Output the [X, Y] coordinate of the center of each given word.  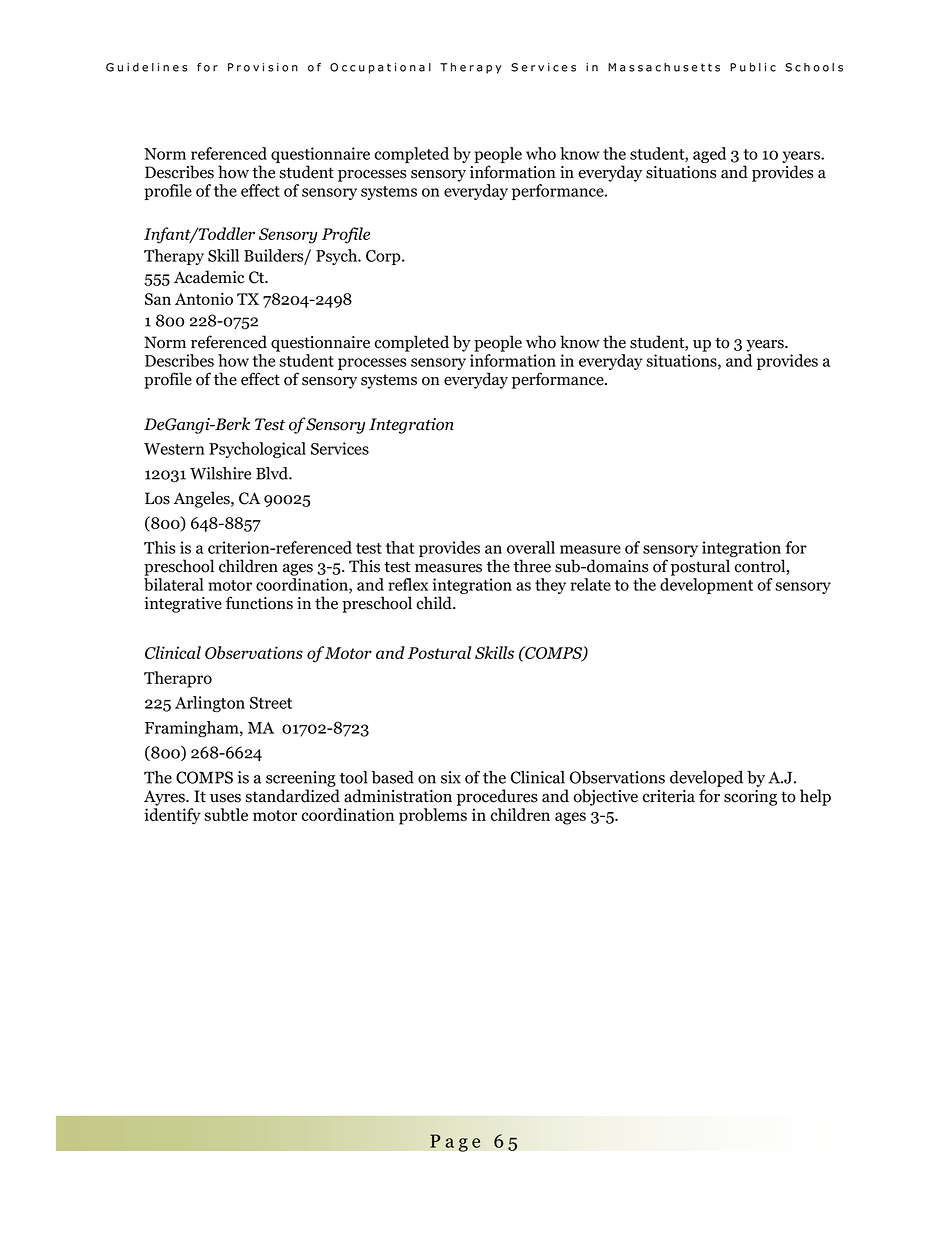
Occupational [380, 68]
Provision [263, 67]
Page [455, 1143]
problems [433, 816]
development [706, 586]
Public [753, 67]
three [532, 566]
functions [259, 603]
